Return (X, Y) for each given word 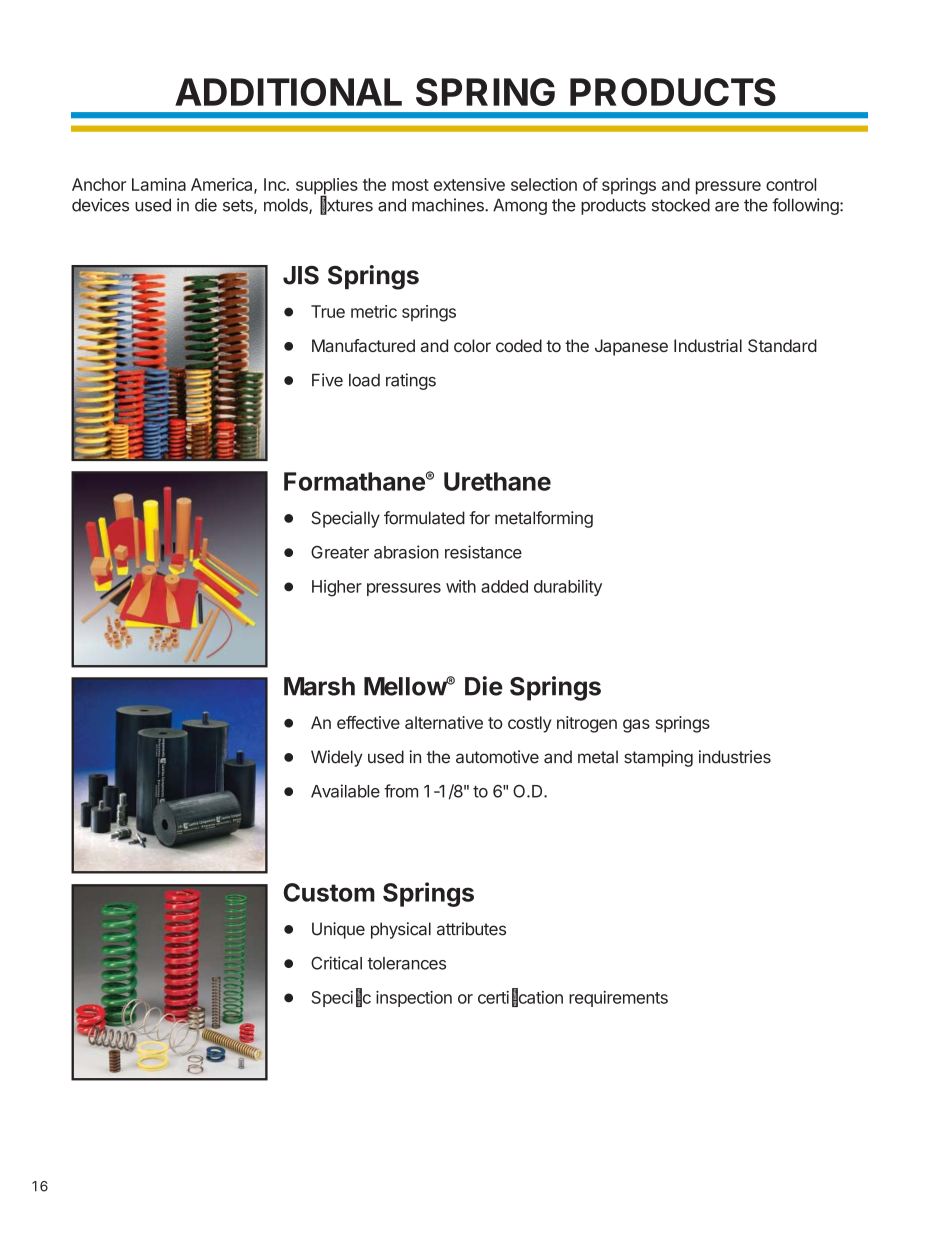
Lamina (159, 184)
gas (636, 726)
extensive (469, 184)
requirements (618, 999)
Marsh (319, 686)
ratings (411, 381)
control (791, 184)
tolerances (407, 963)
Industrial (708, 345)
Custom (329, 892)
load (364, 380)
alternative (444, 722)
